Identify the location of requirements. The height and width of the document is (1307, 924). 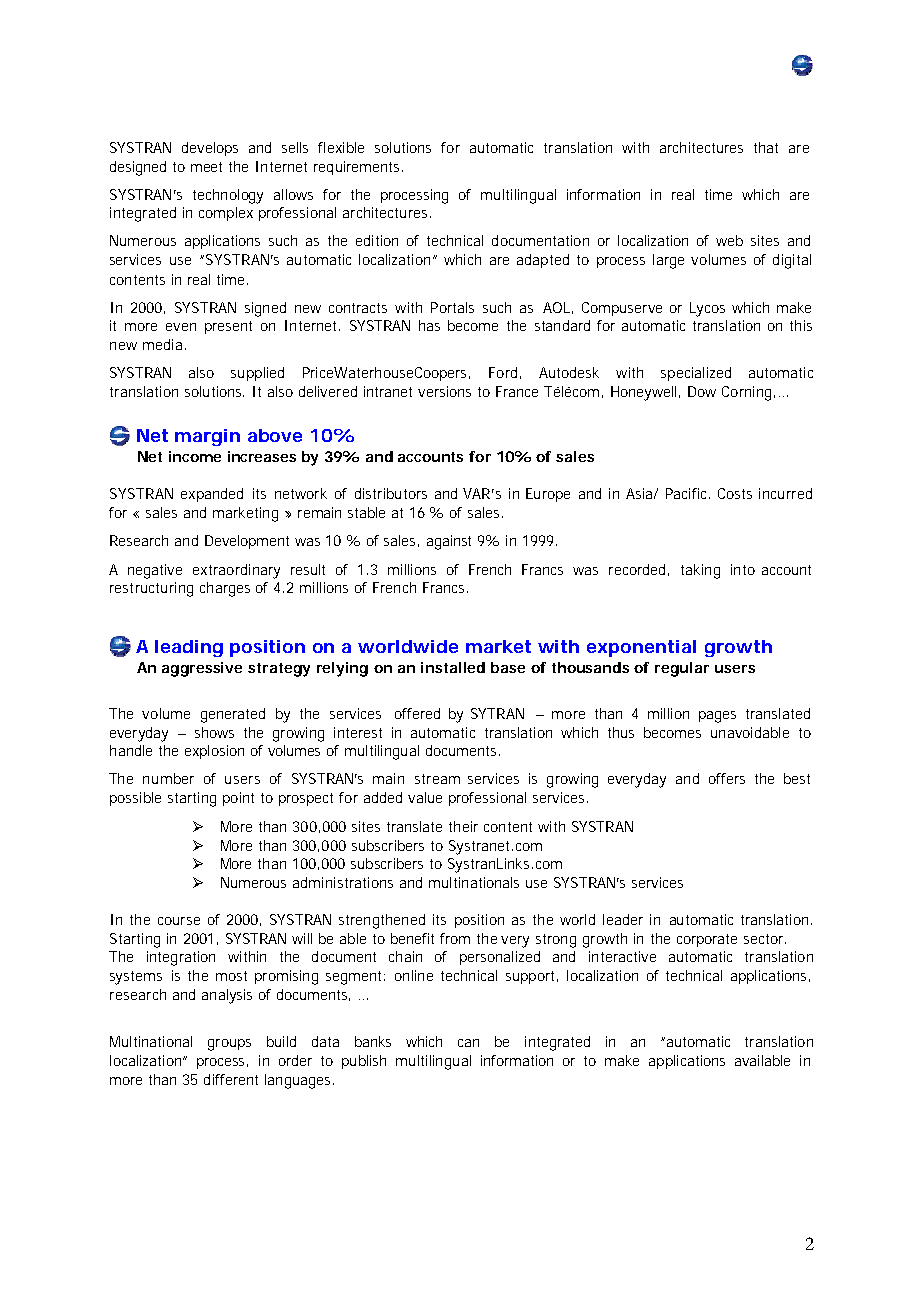
(356, 168).
